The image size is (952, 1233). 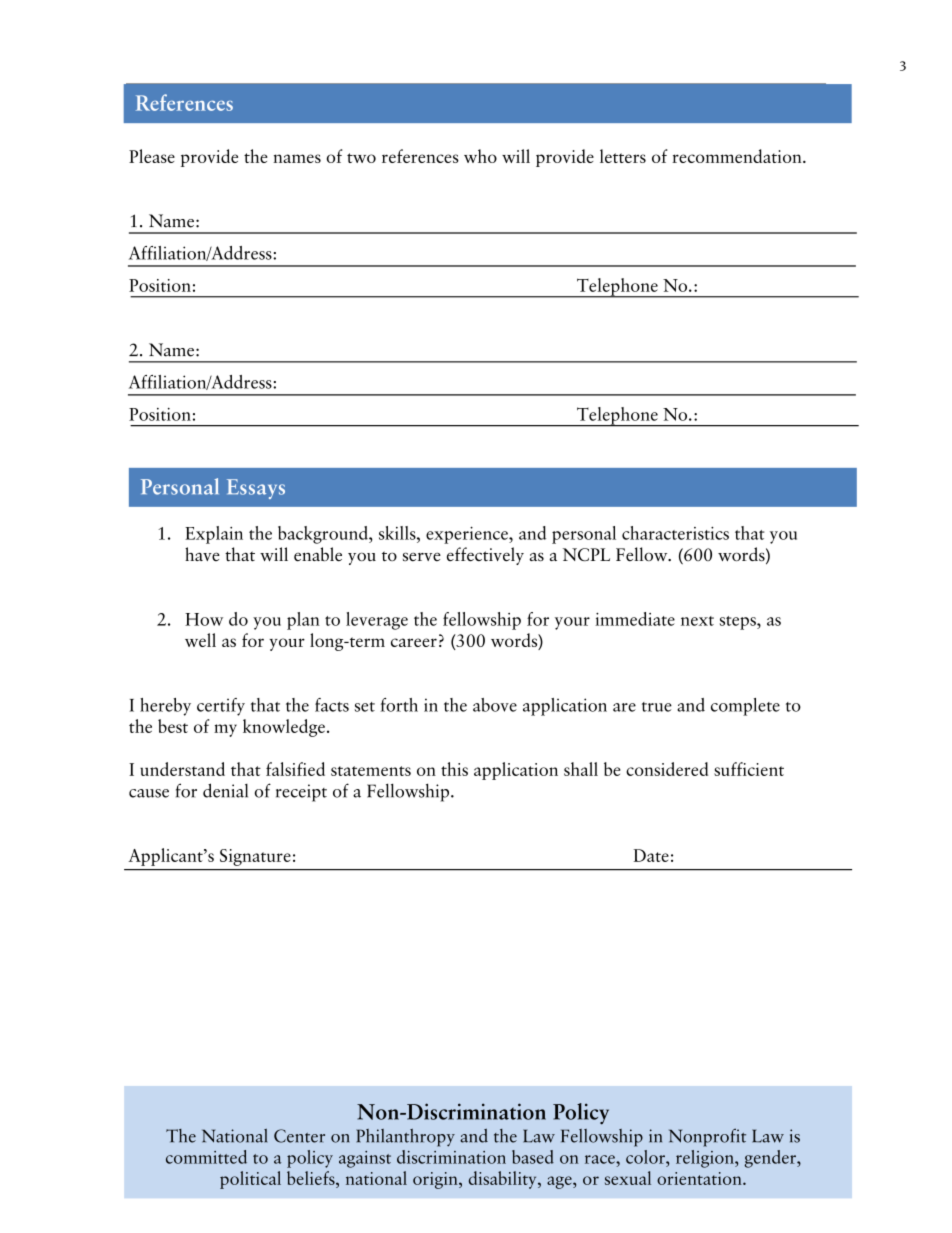 I want to click on this, so click(x=454, y=769).
